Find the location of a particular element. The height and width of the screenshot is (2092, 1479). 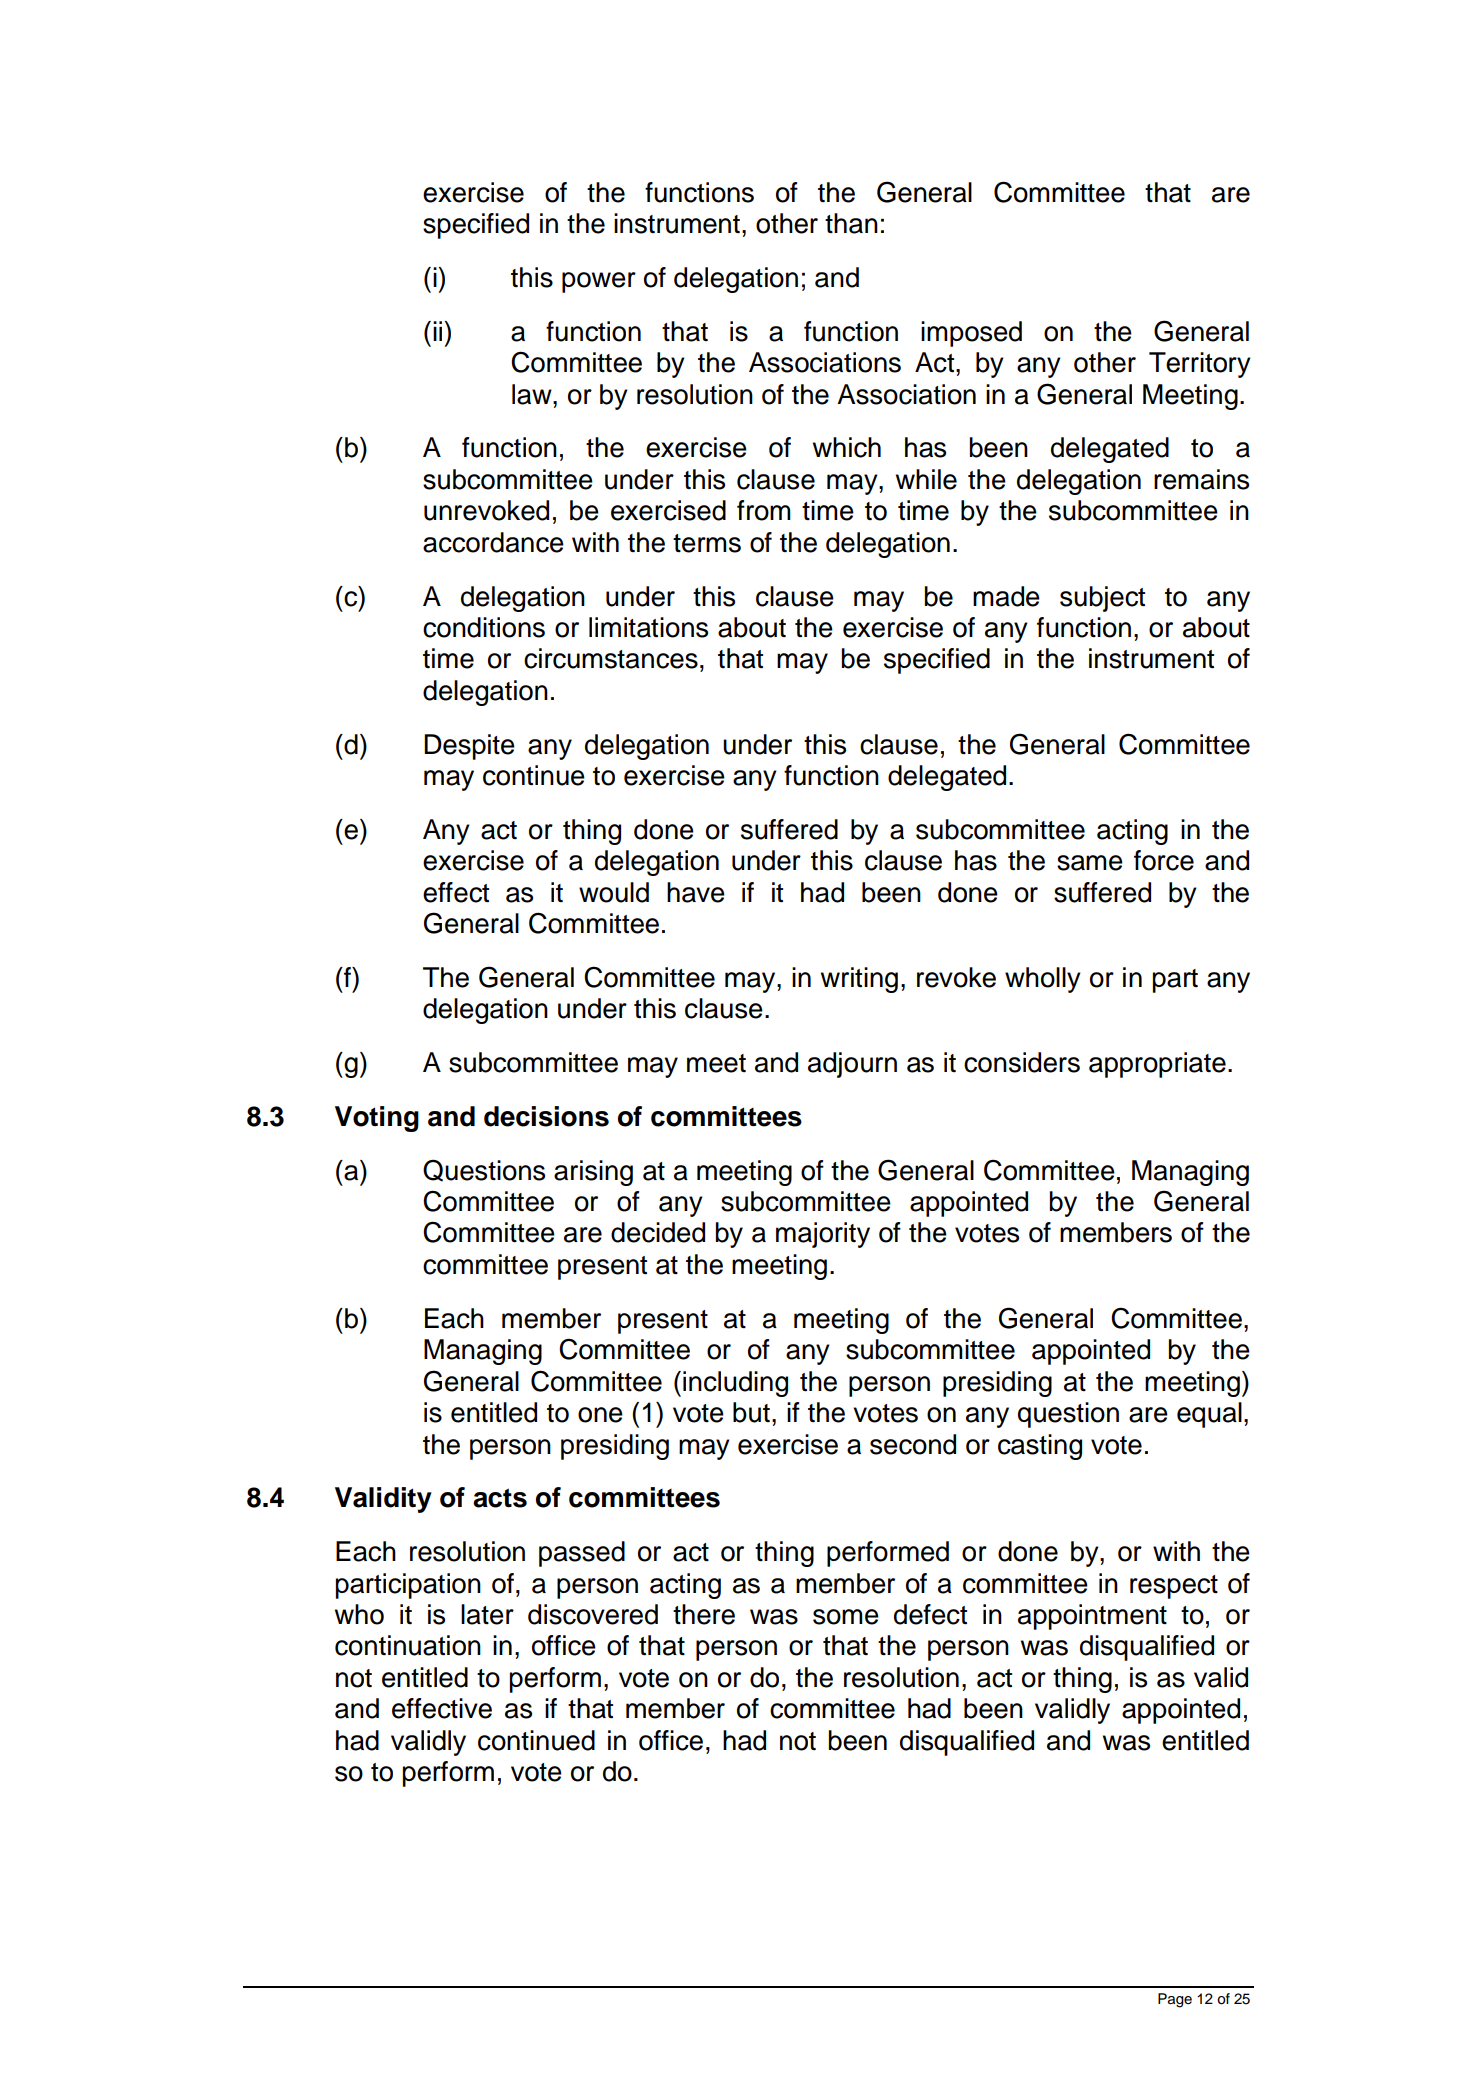

power is located at coordinates (599, 282).
